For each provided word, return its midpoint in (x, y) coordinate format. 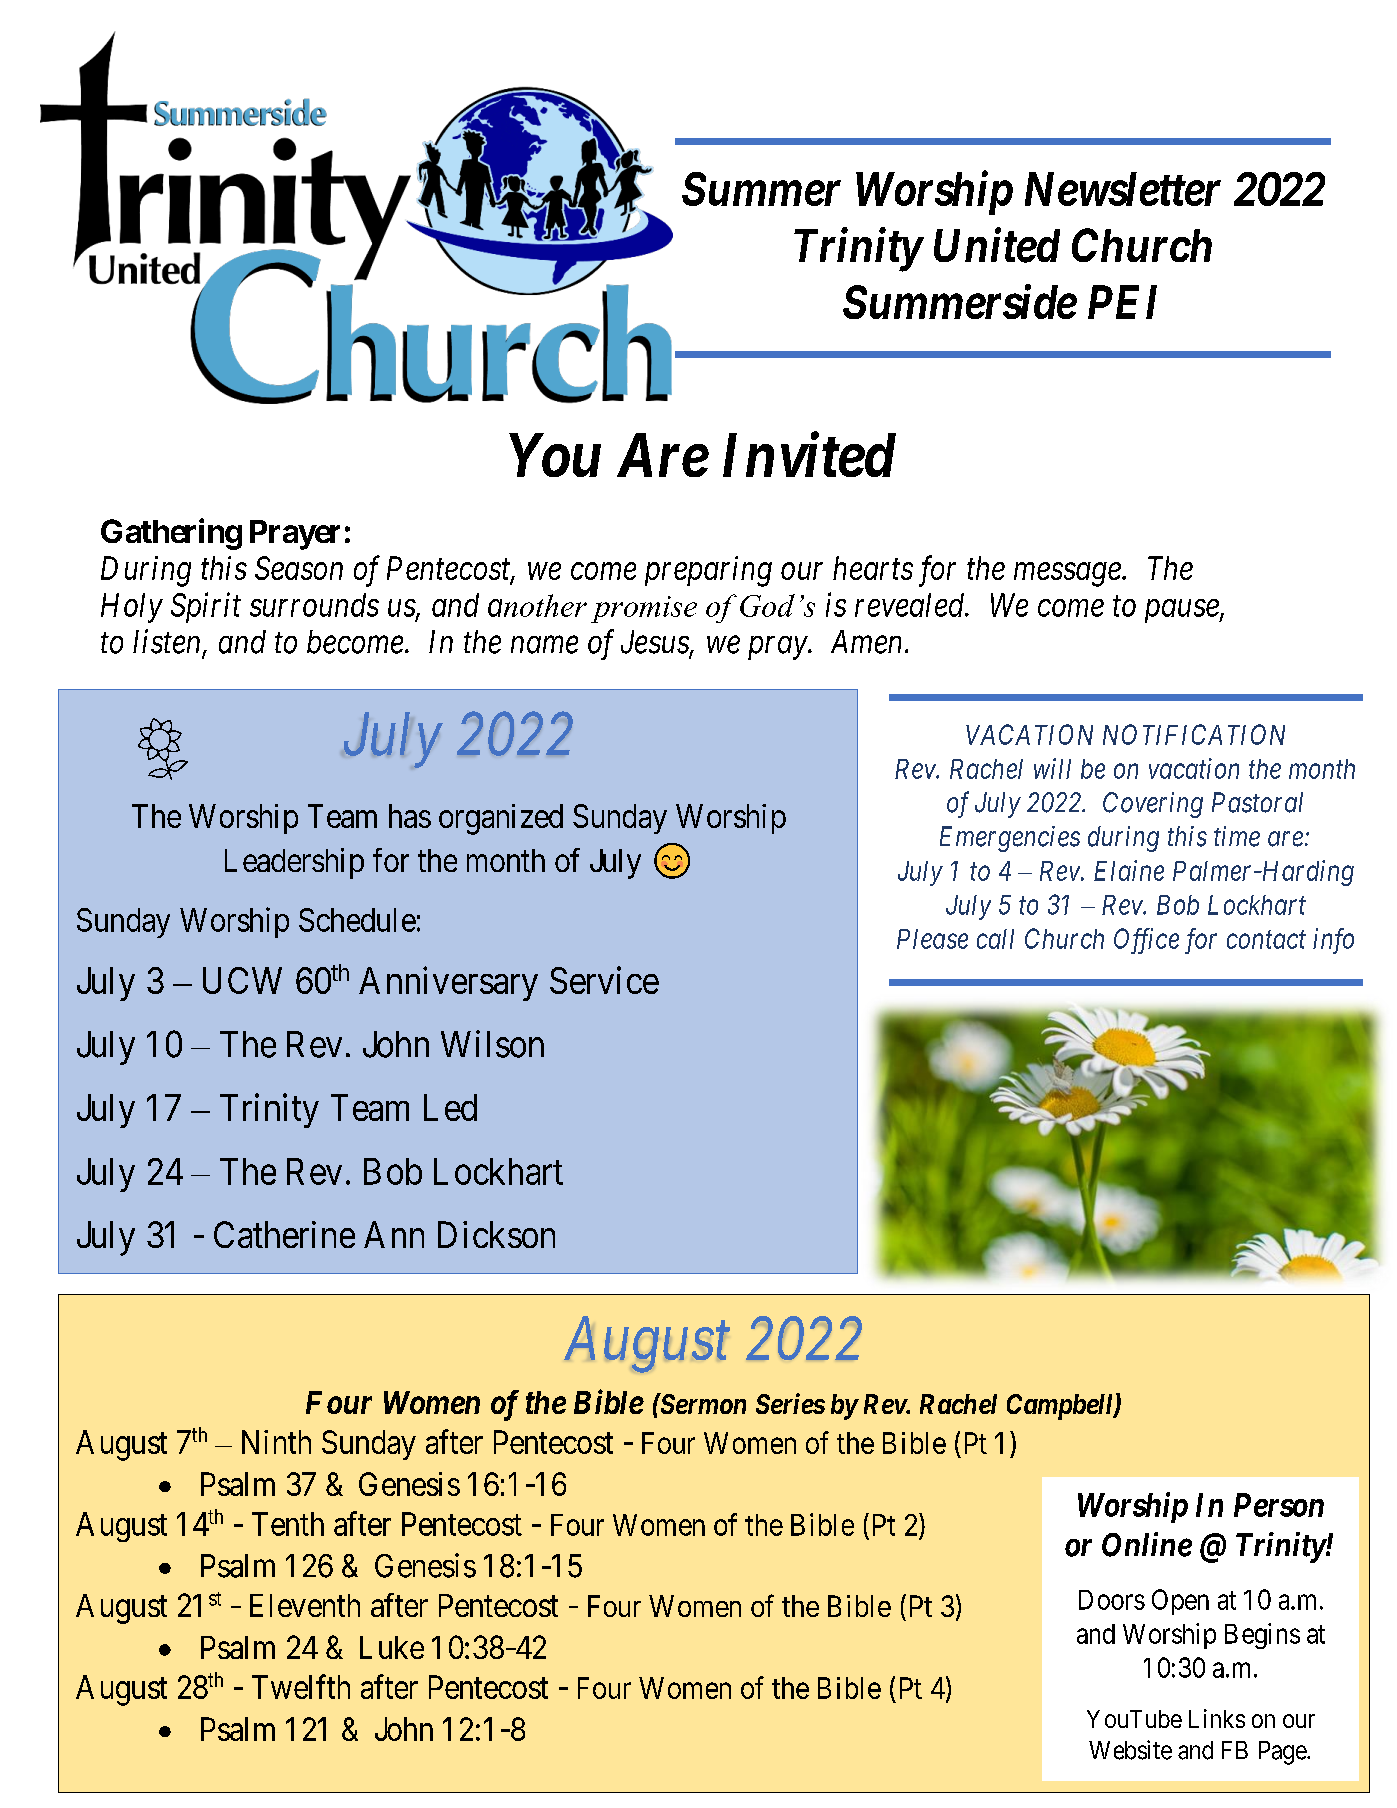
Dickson (496, 1234)
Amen (866, 642)
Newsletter (1123, 189)
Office (1146, 941)
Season (299, 568)
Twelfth (301, 1686)
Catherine (284, 1234)
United (997, 245)
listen (168, 642)
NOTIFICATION (1194, 734)
